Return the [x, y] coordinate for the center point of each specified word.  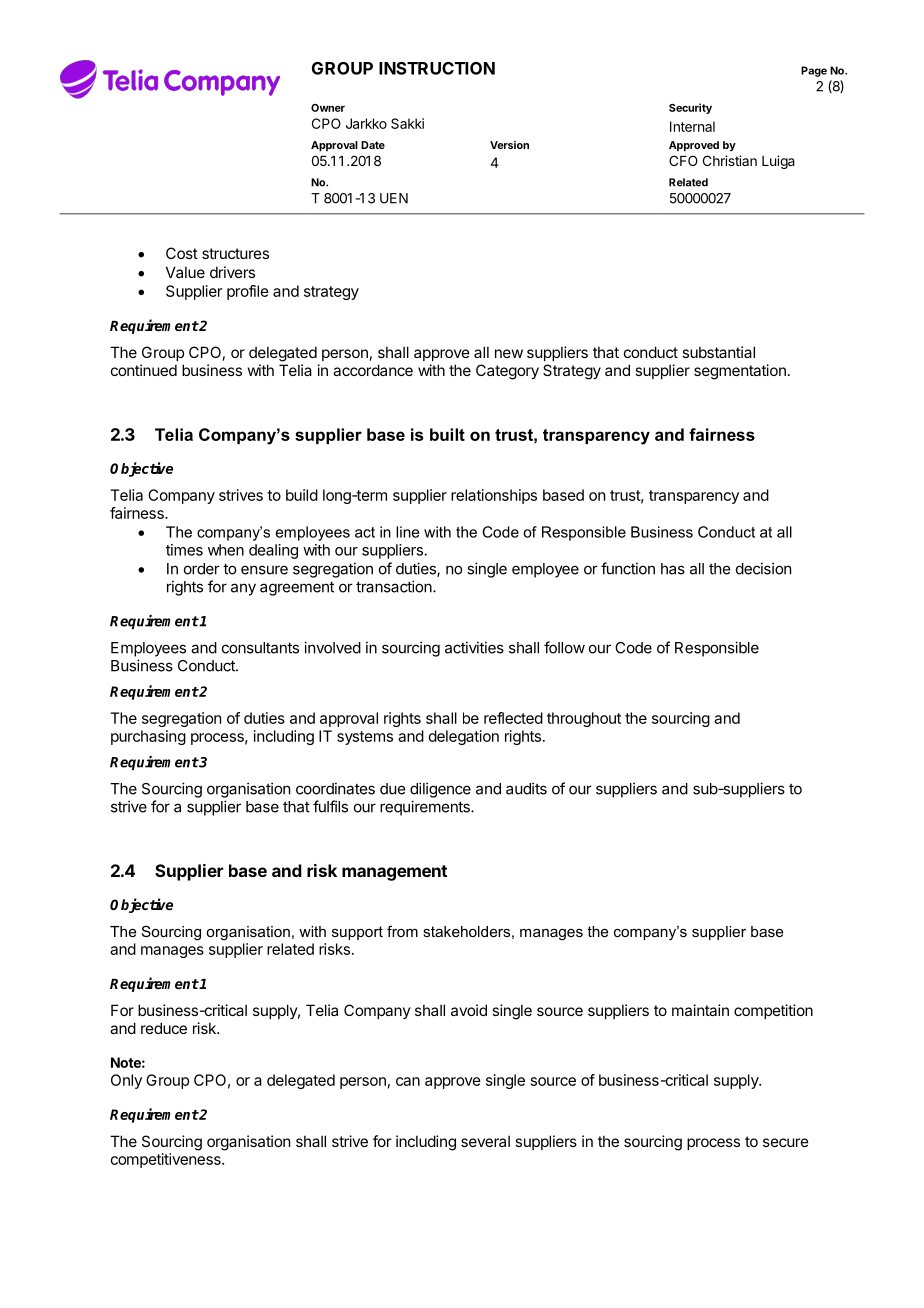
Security [690, 108]
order [202, 569]
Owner [328, 108]
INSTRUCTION [437, 68]
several [485, 1141]
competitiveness [167, 1160]
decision [763, 568]
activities [474, 647]
